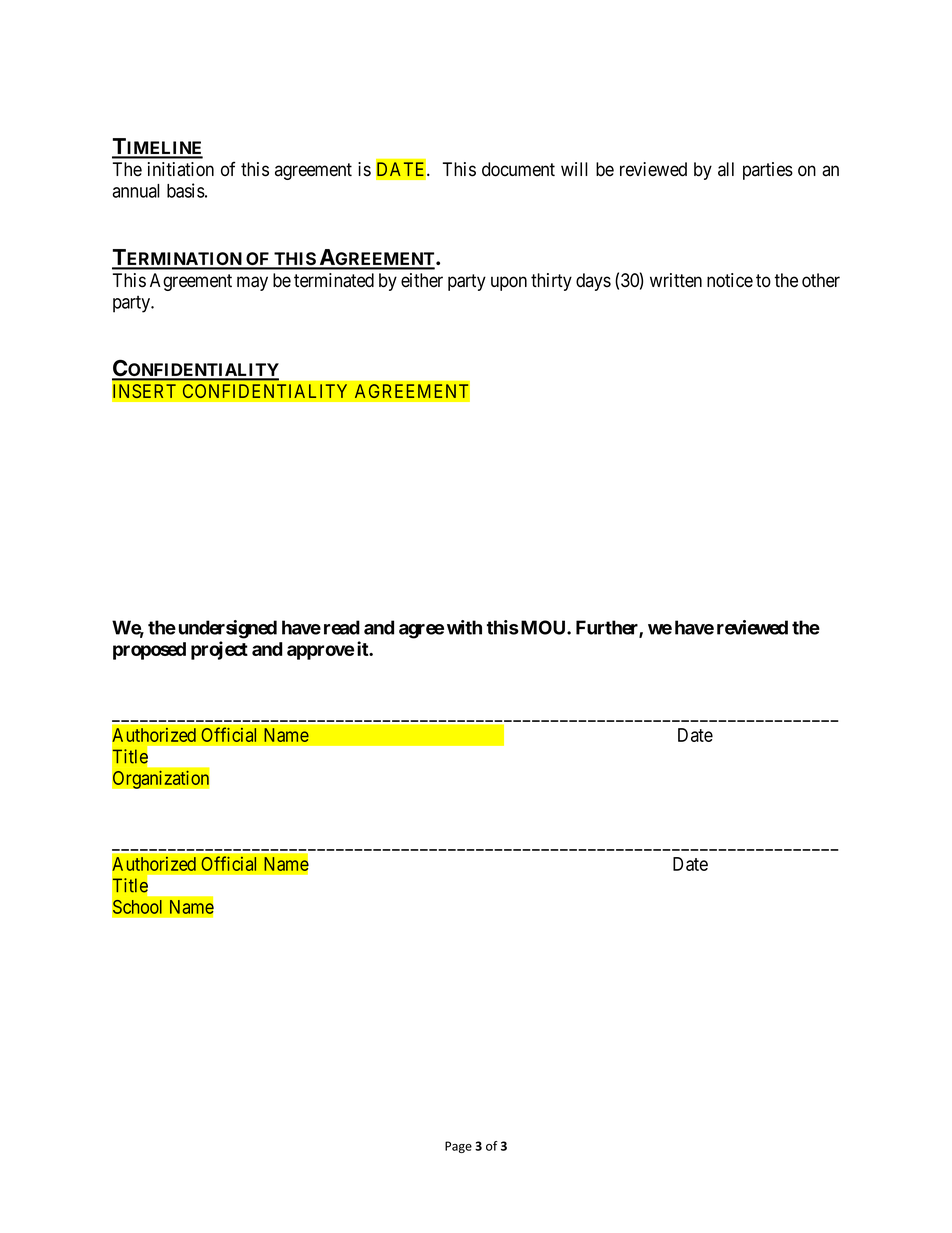 This page has height=1233, width=952. I want to click on MOU, so click(543, 627).
